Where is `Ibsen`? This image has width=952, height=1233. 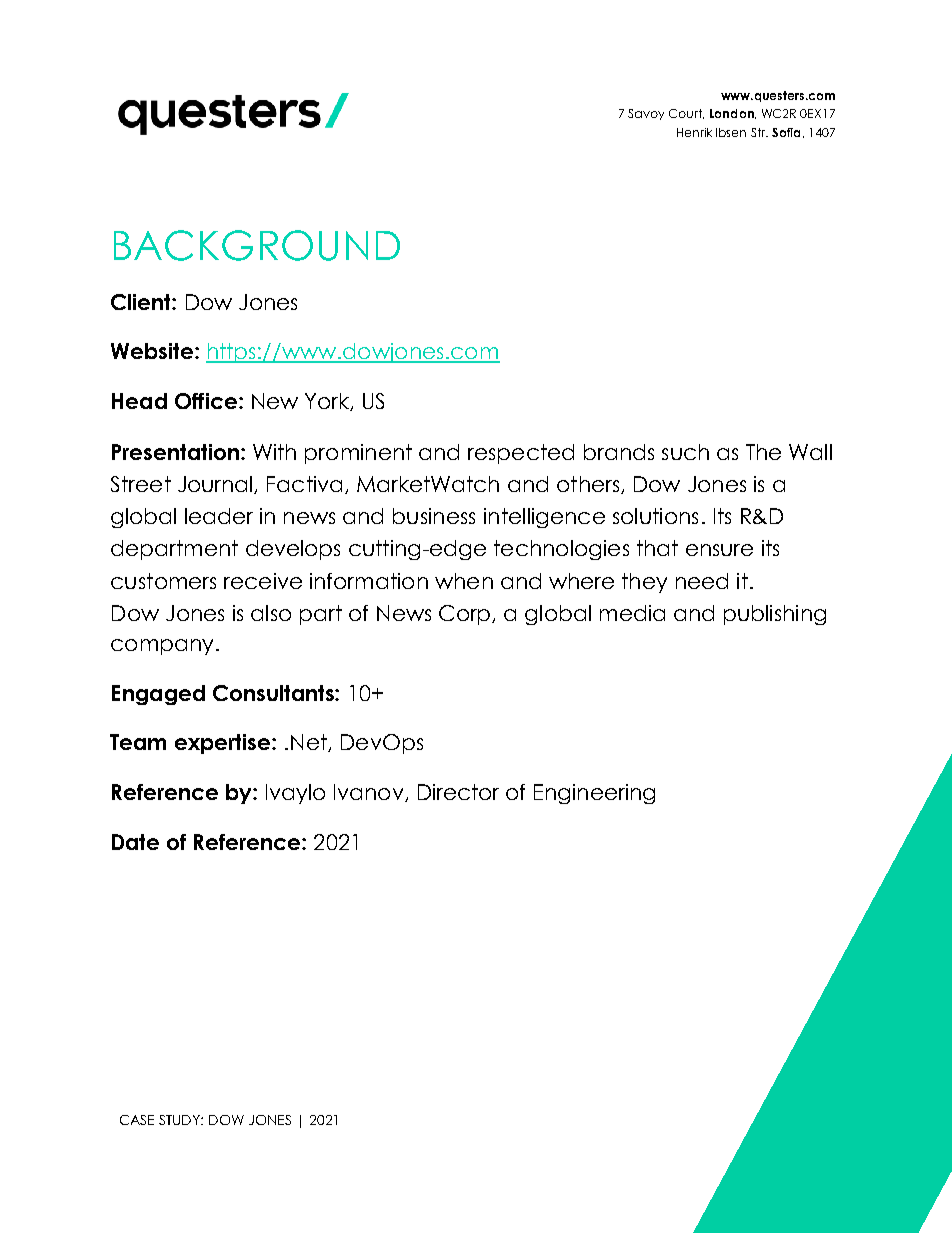
Ibsen is located at coordinates (731, 132).
